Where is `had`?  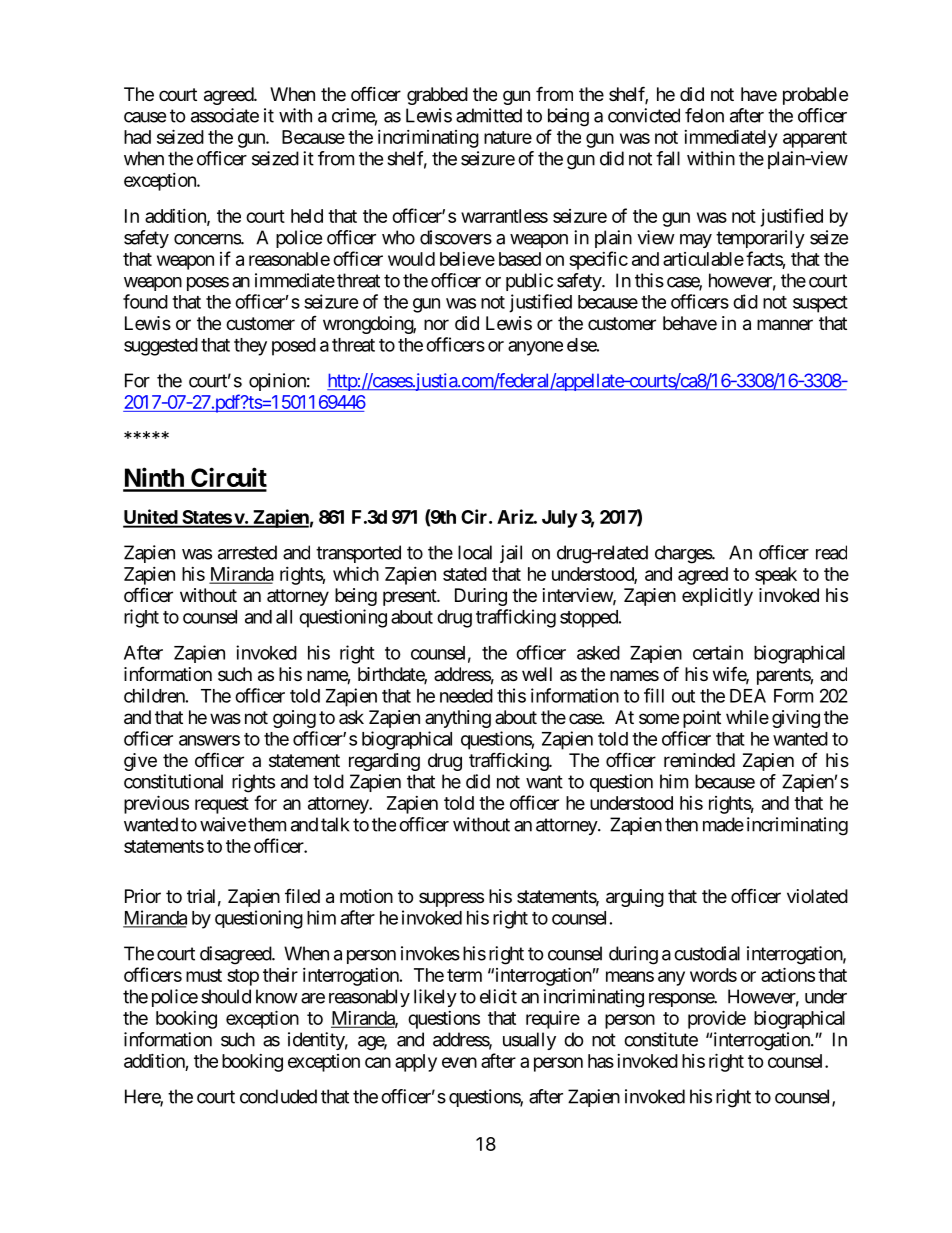
had is located at coordinates (137, 137).
